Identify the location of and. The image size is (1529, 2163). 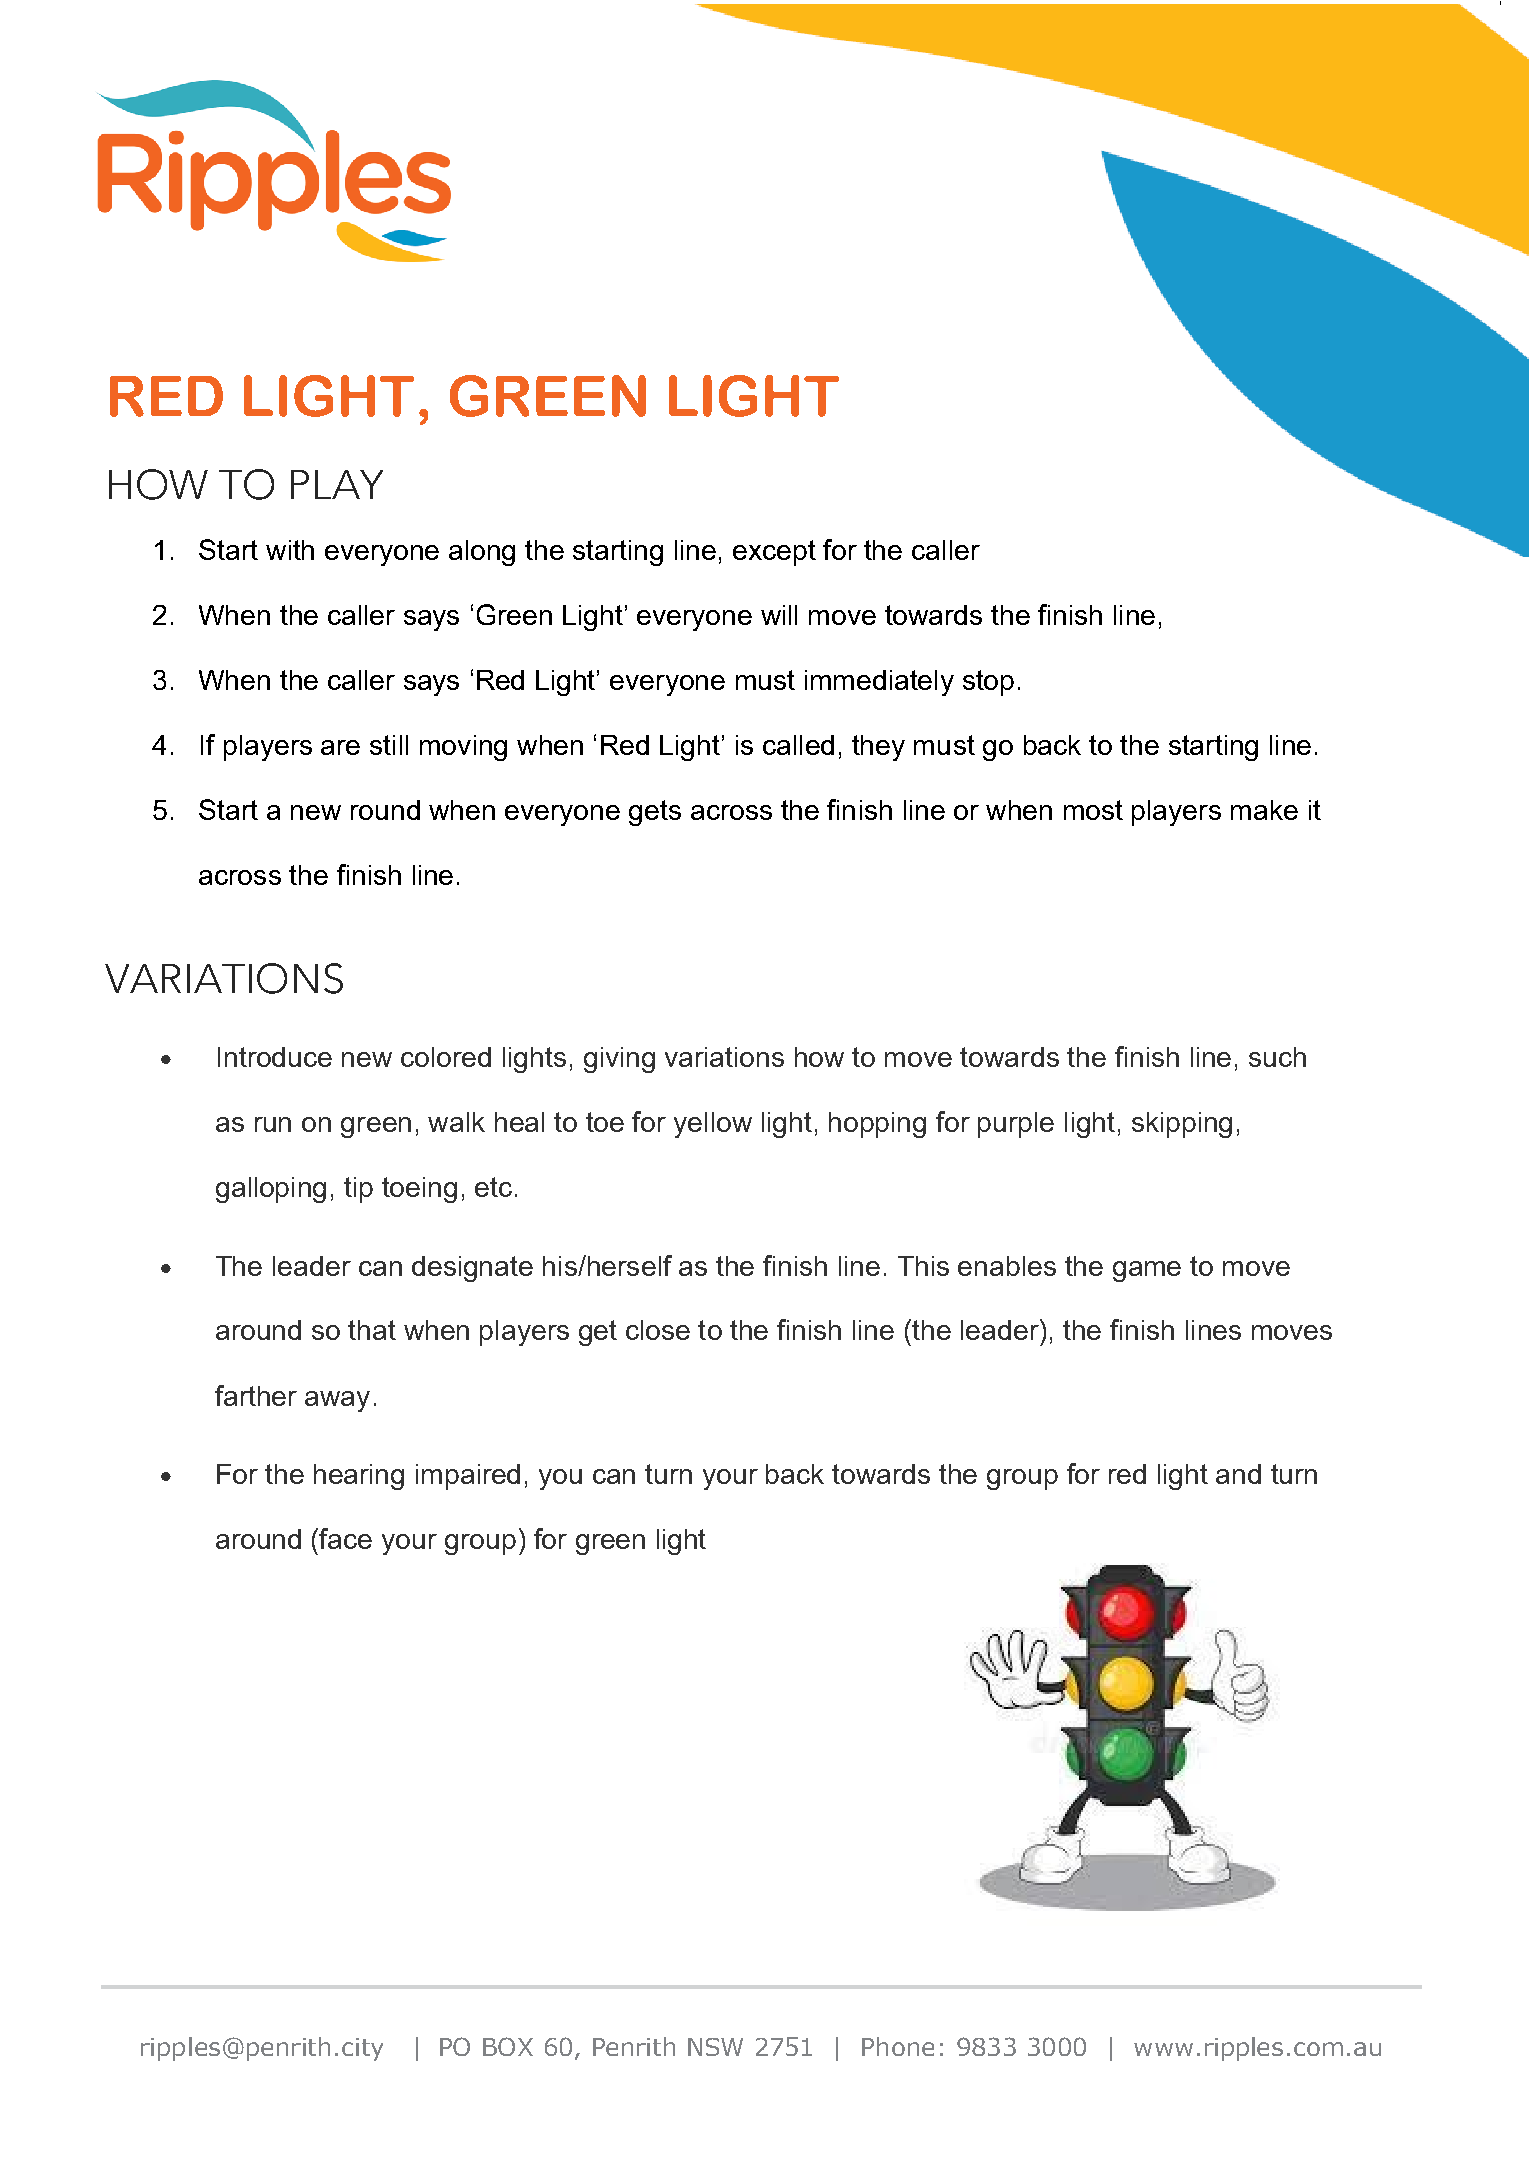
(1238, 1474).
